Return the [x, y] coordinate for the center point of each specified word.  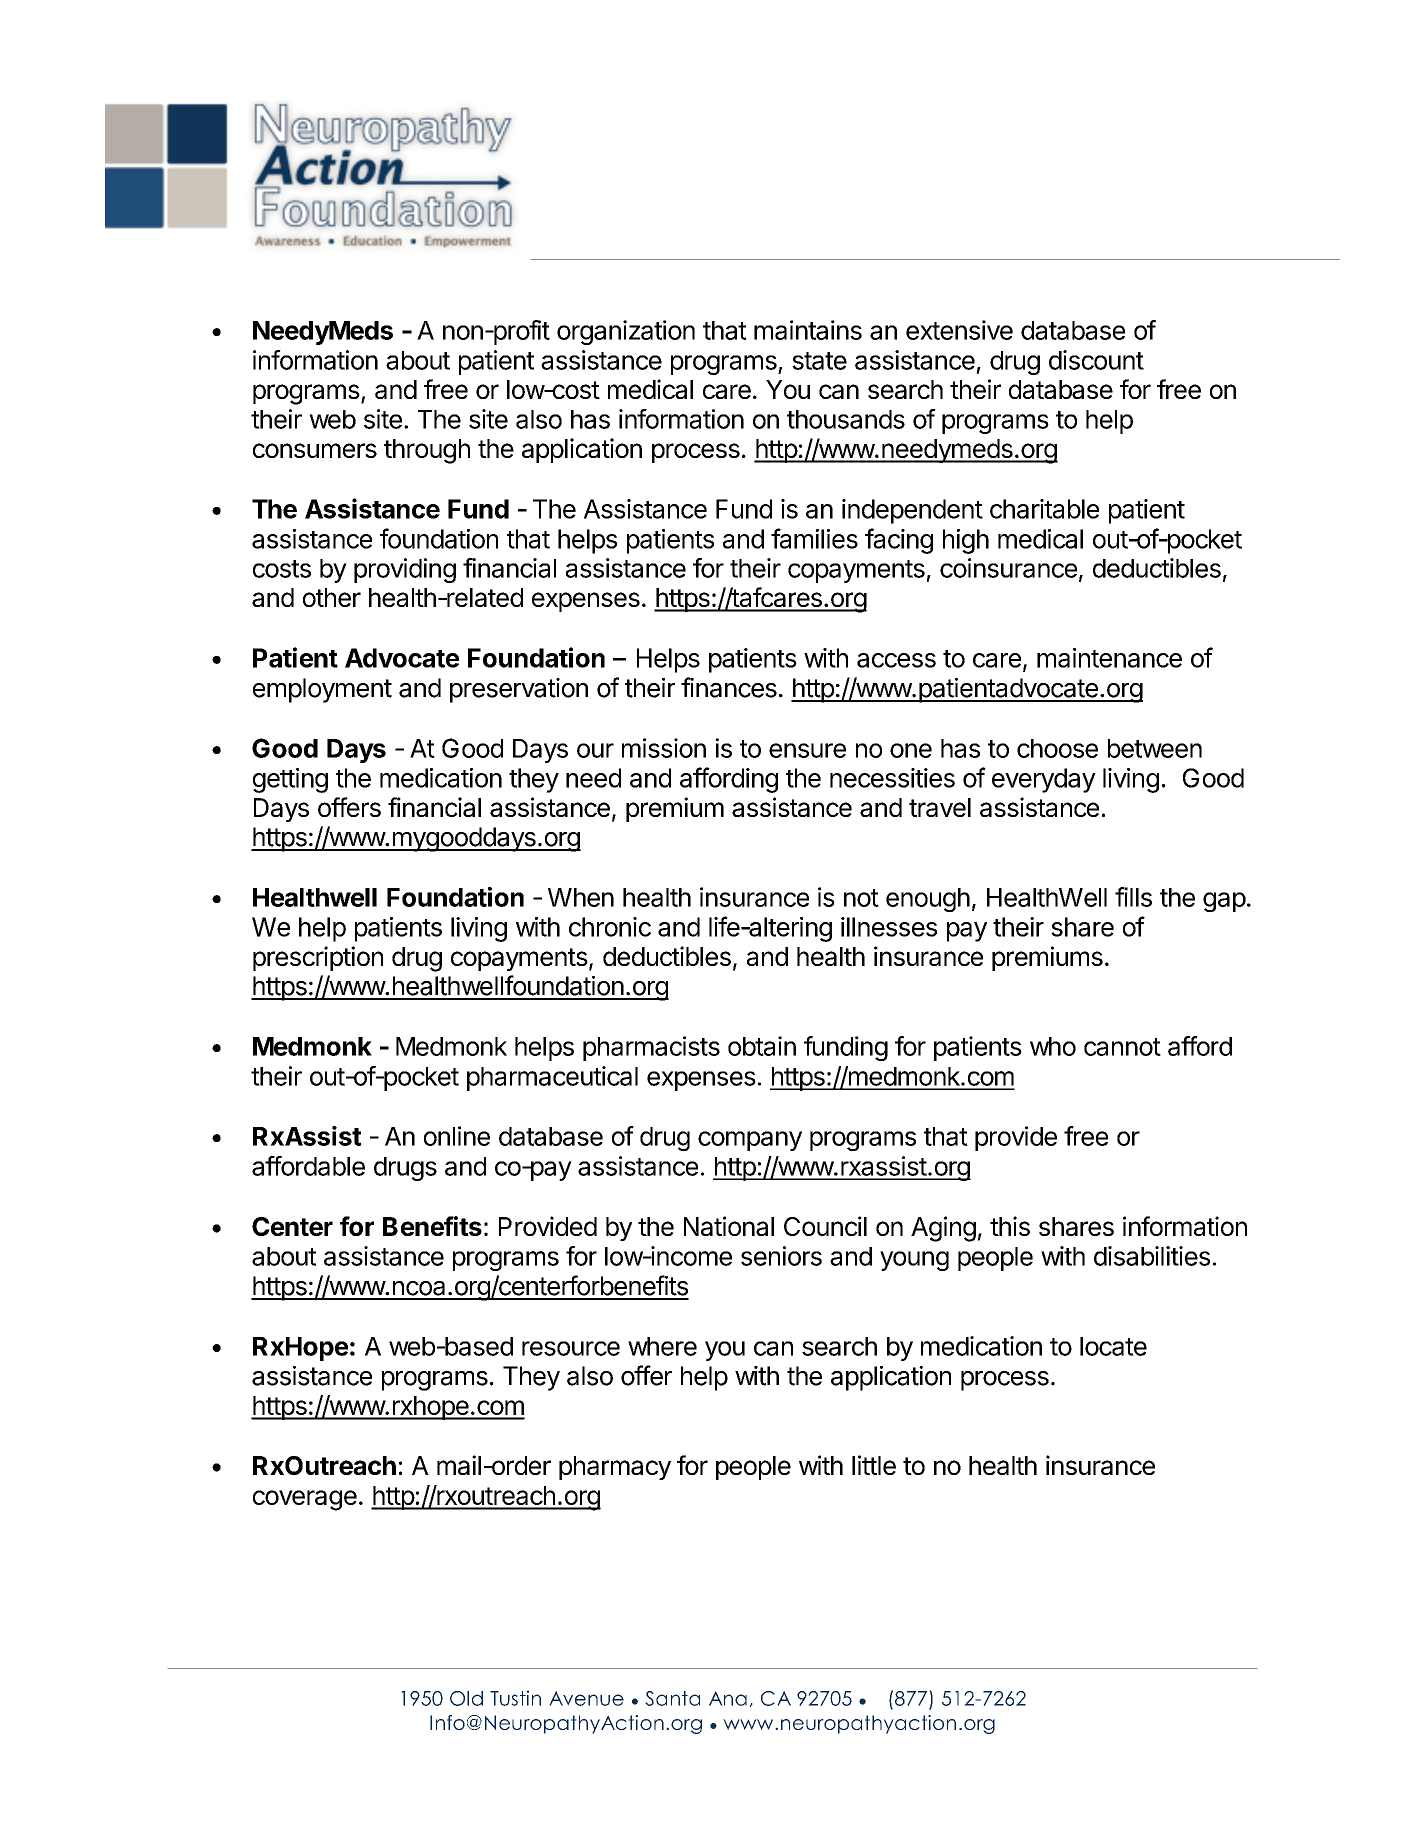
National [729, 1226]
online [457, 1136]
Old [466, 1698]
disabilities [1152, 1256]
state [819, 361]
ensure [807, 750]
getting [290, 780]
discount [1096, 360]
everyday [1044, 780]
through [427, 451]
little [874, 1465]
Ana [728, 1698]
